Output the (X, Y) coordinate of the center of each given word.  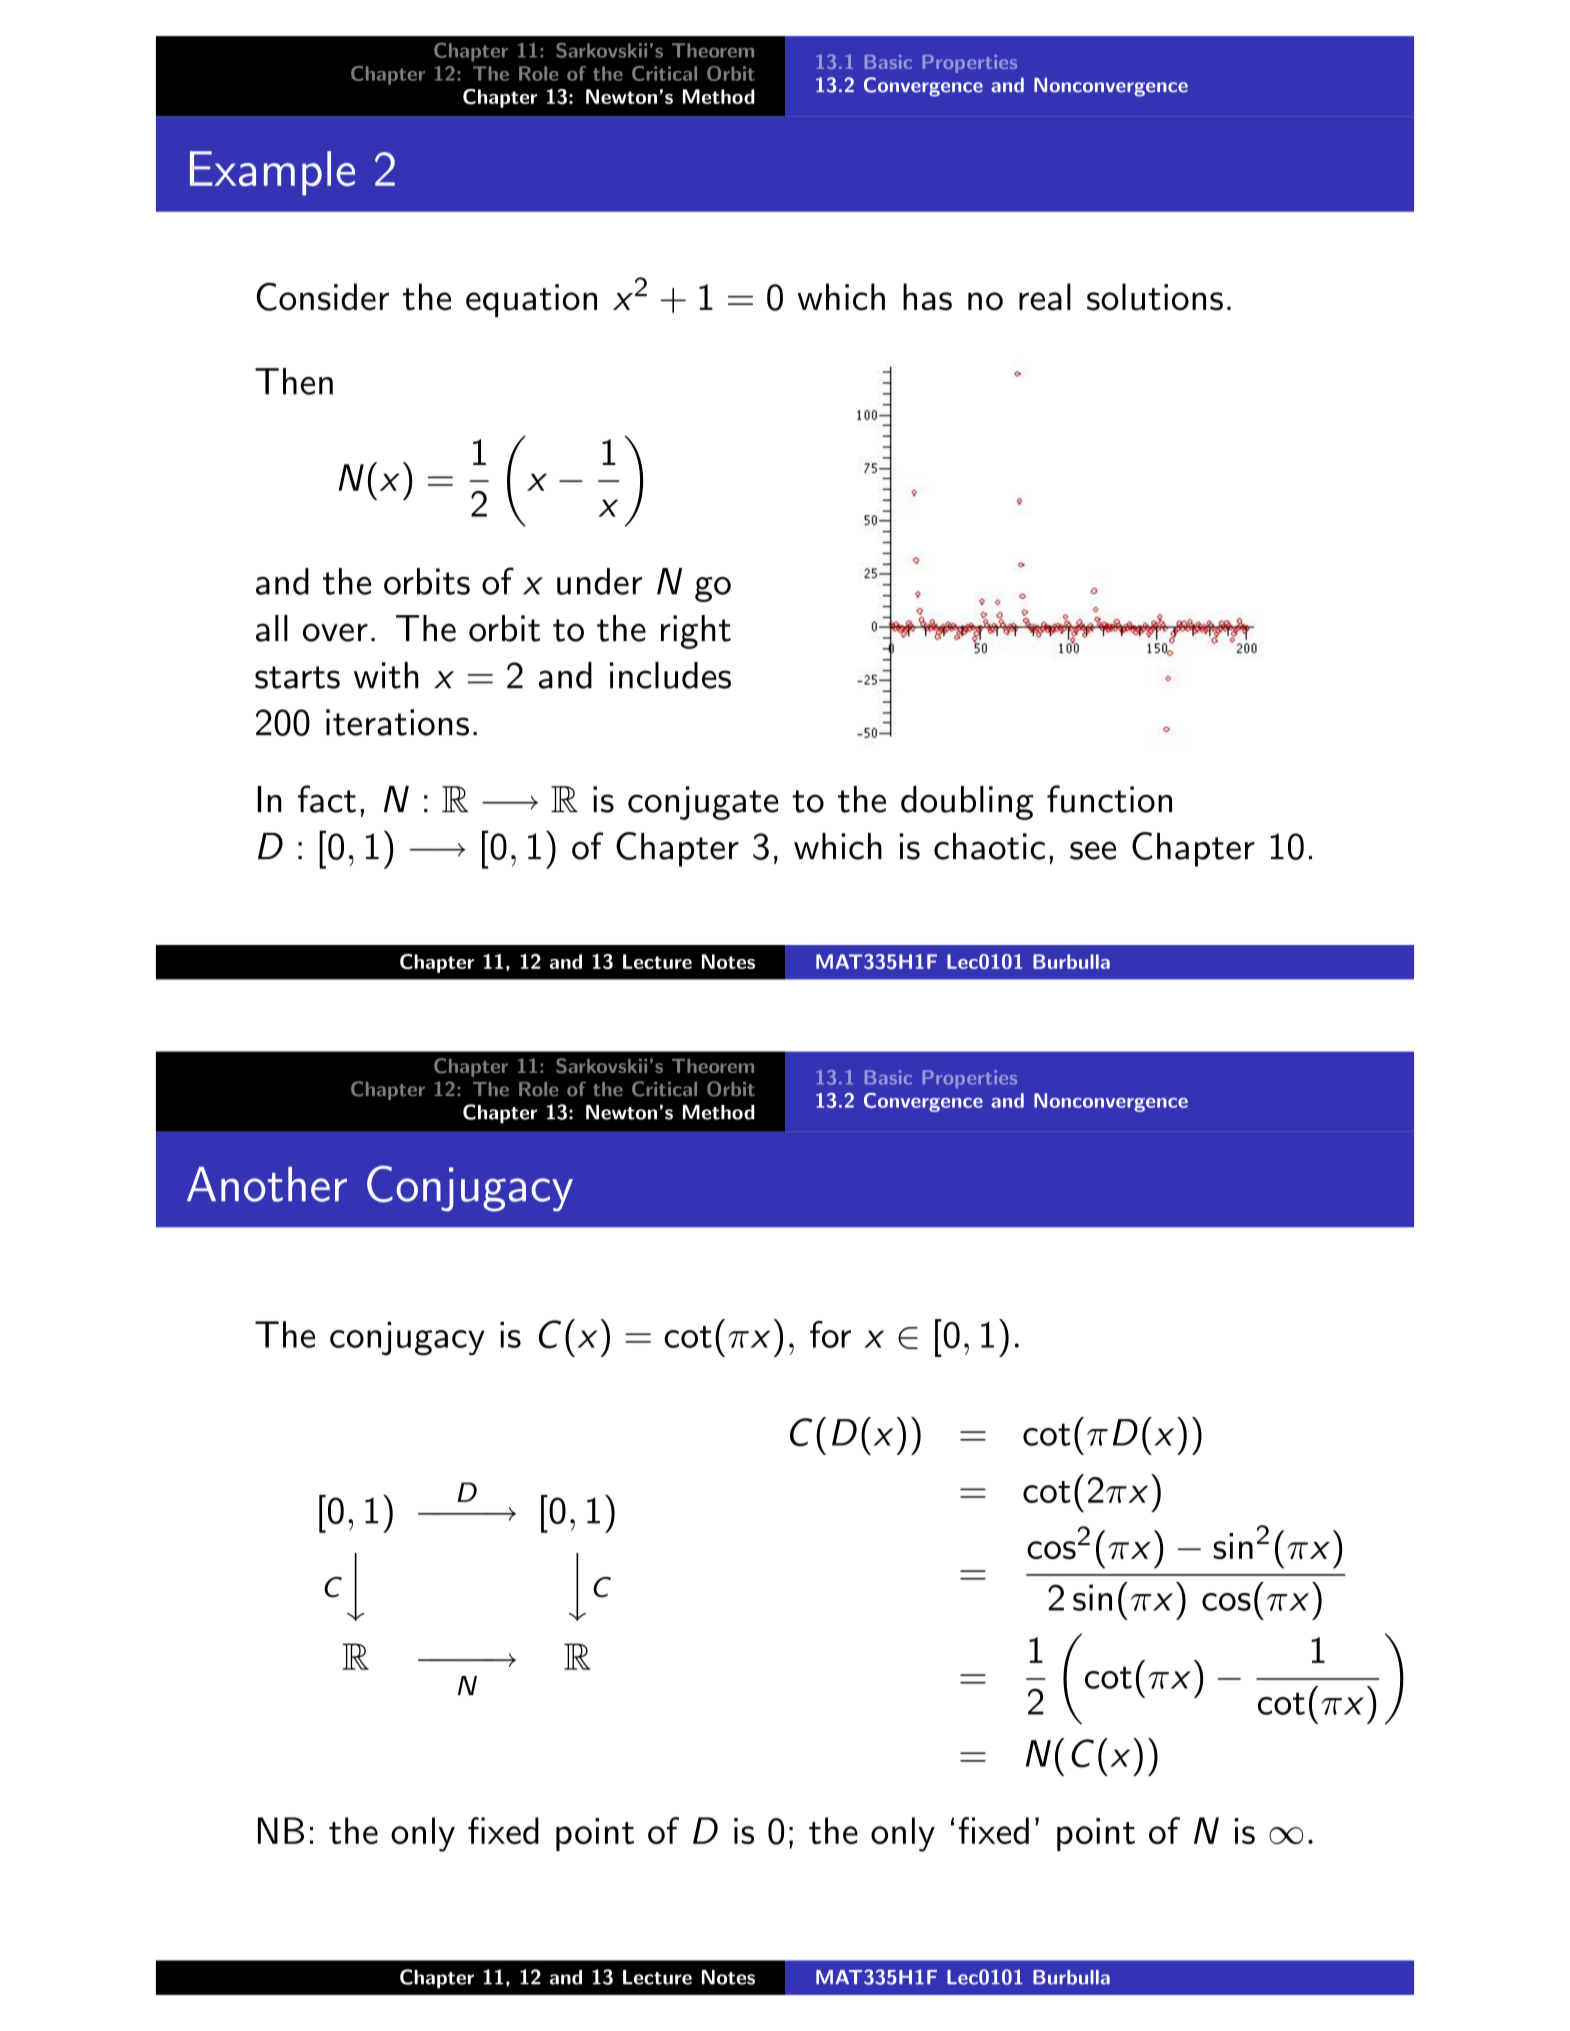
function (1109, 799)
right (696, 632)
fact (327, 799)
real (1045, 297)
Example (272, 173)
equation (531, 301)
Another (267, 1184)
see (1093, 850)
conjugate (703, 803)
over (335, 632)
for (830, 1334)
